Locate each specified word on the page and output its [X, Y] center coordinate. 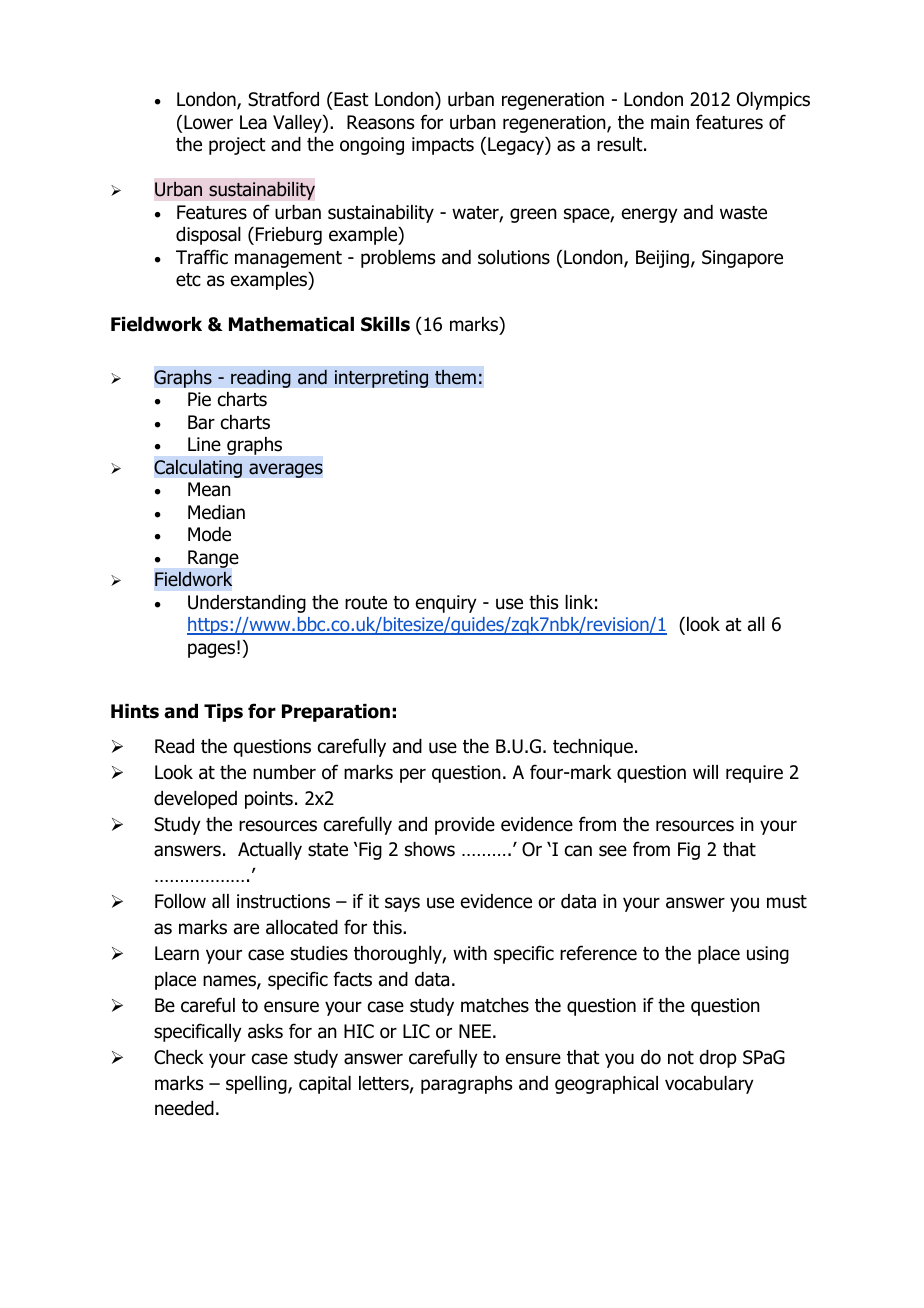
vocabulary [709, 1085]
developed [195, 800]
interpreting [381, 379]
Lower [208, 122]
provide [465, 826]
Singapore [742, 259]
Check [179, 1057]
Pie [199, 399]
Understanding [247, 604]
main [670, 122]
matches [495, 1005]
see [613, 851]
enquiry [446, 604]
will [705, 772]
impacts [443, 146]
